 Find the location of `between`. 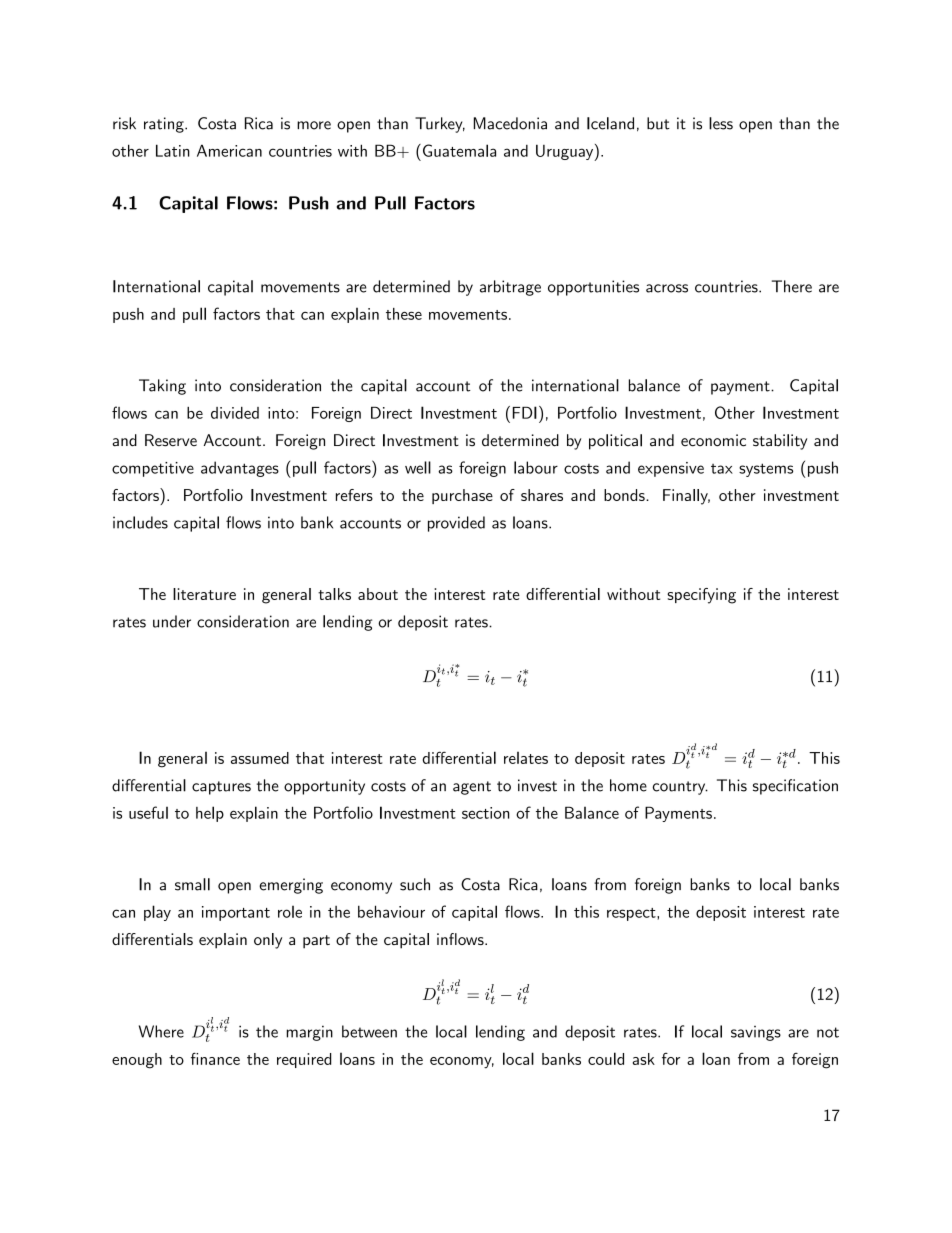

between is located at coordinates (369, 1031).
